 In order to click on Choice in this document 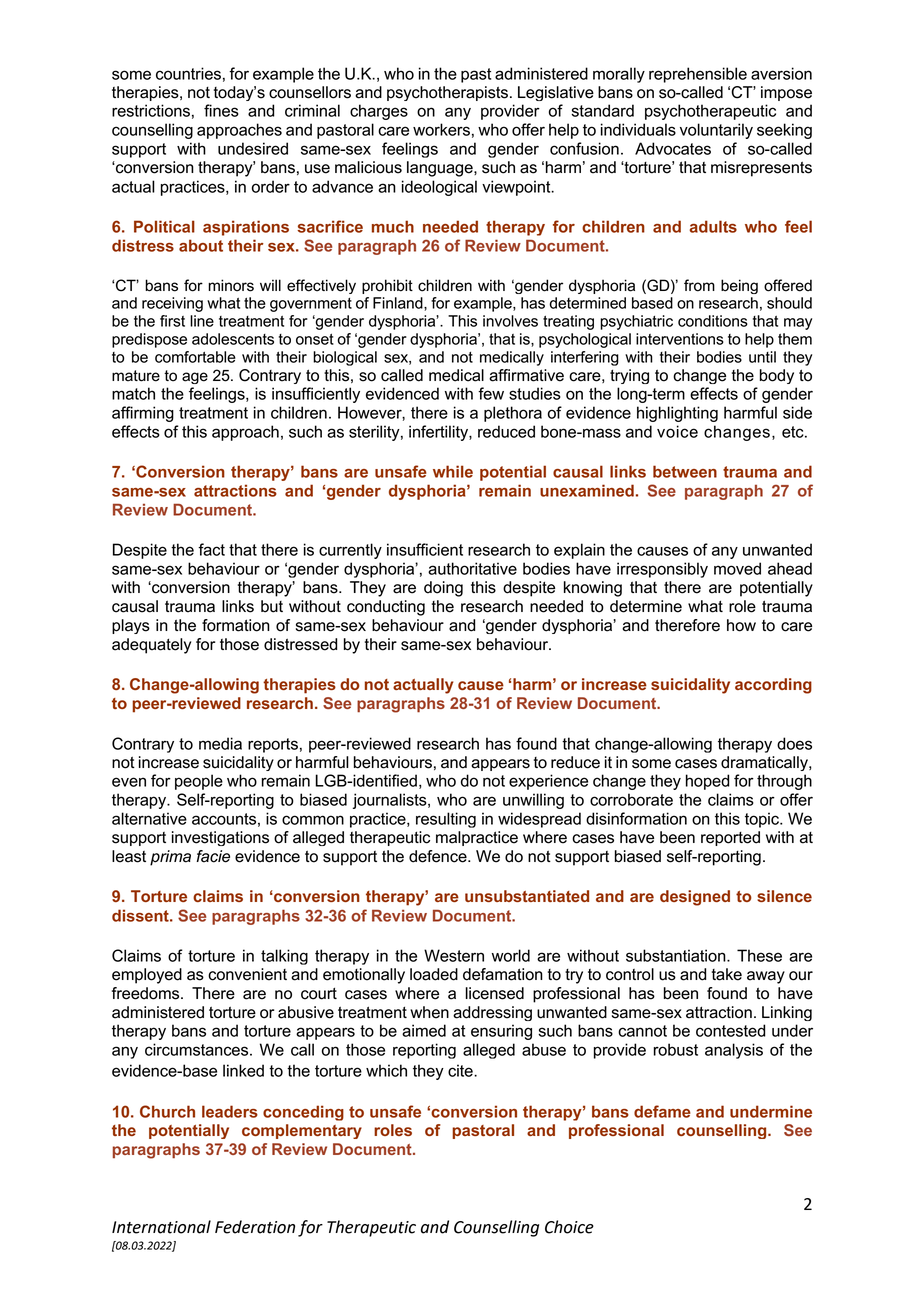, I will do `click(569, 1227)`.
